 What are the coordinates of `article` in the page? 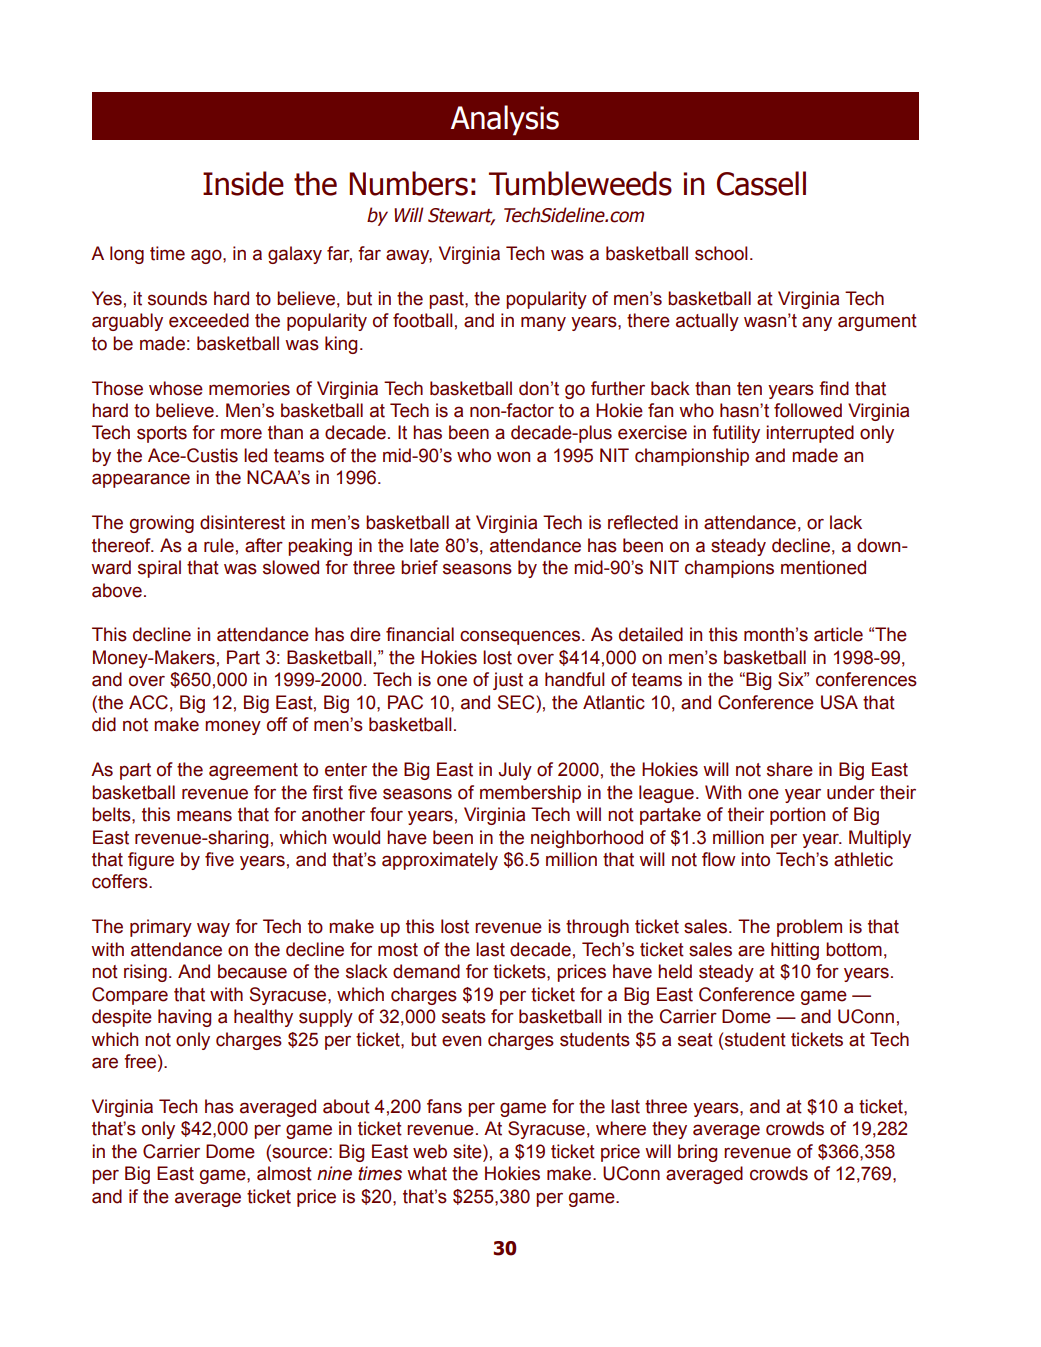 It's located at (838, 634).
